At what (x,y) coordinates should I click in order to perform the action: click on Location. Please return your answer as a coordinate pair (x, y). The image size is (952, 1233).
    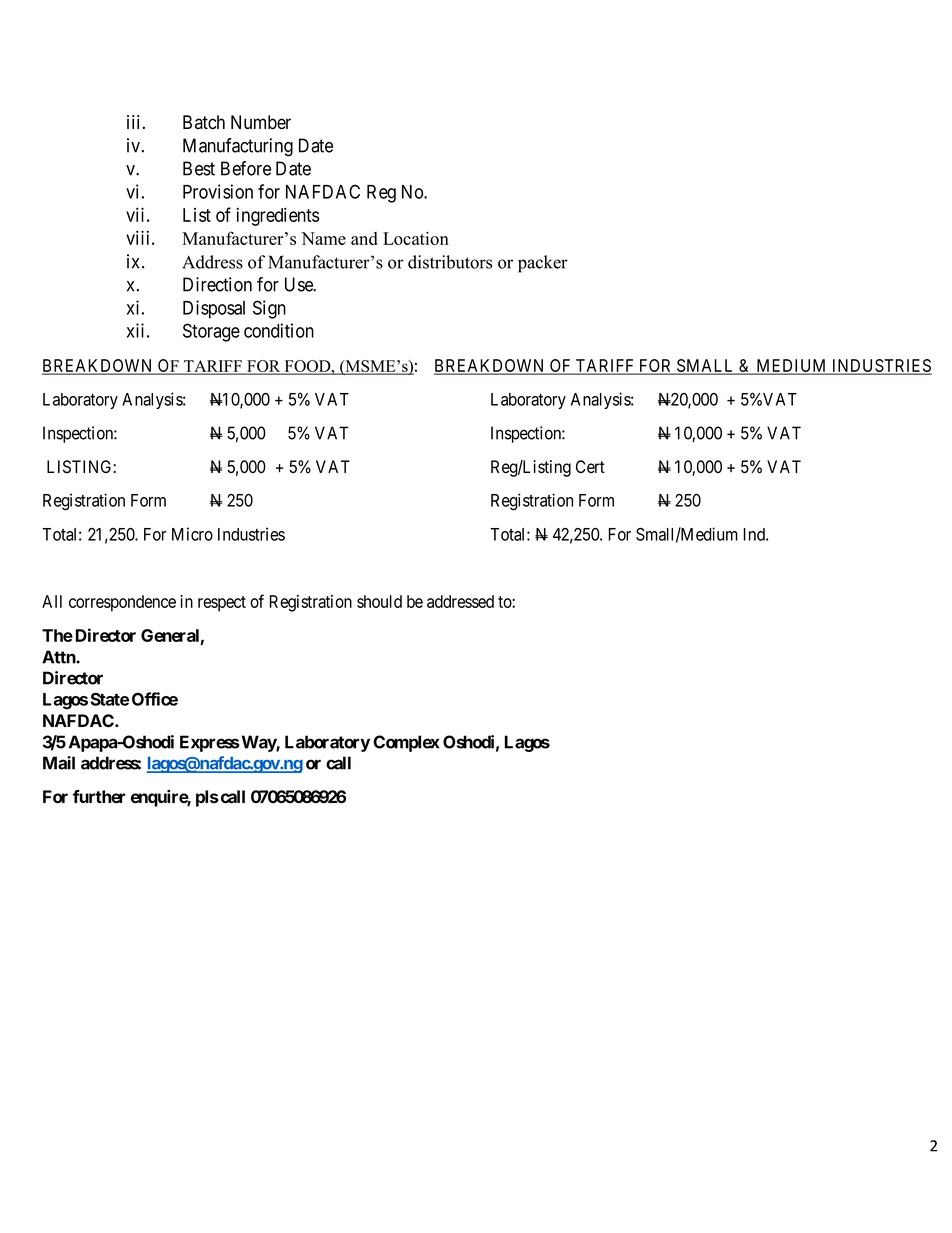
    Looking at the image, I should click on (416, 238).
